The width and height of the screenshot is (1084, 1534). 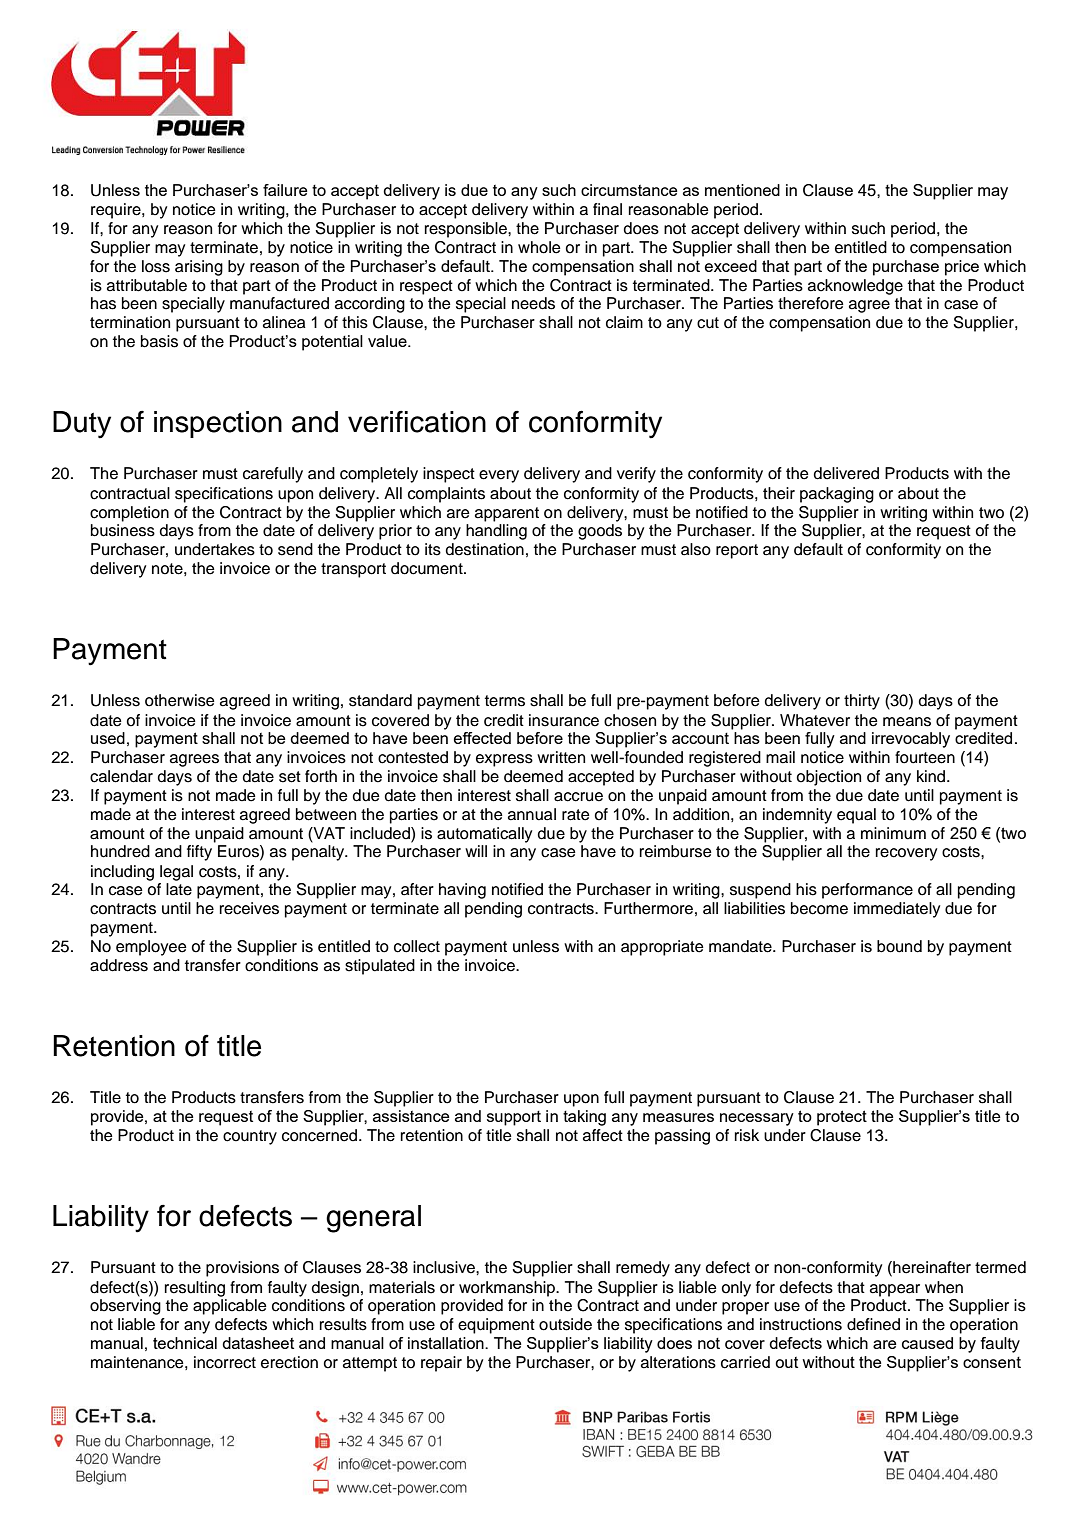 I want to click on whole, so click(x=539, y=247).
